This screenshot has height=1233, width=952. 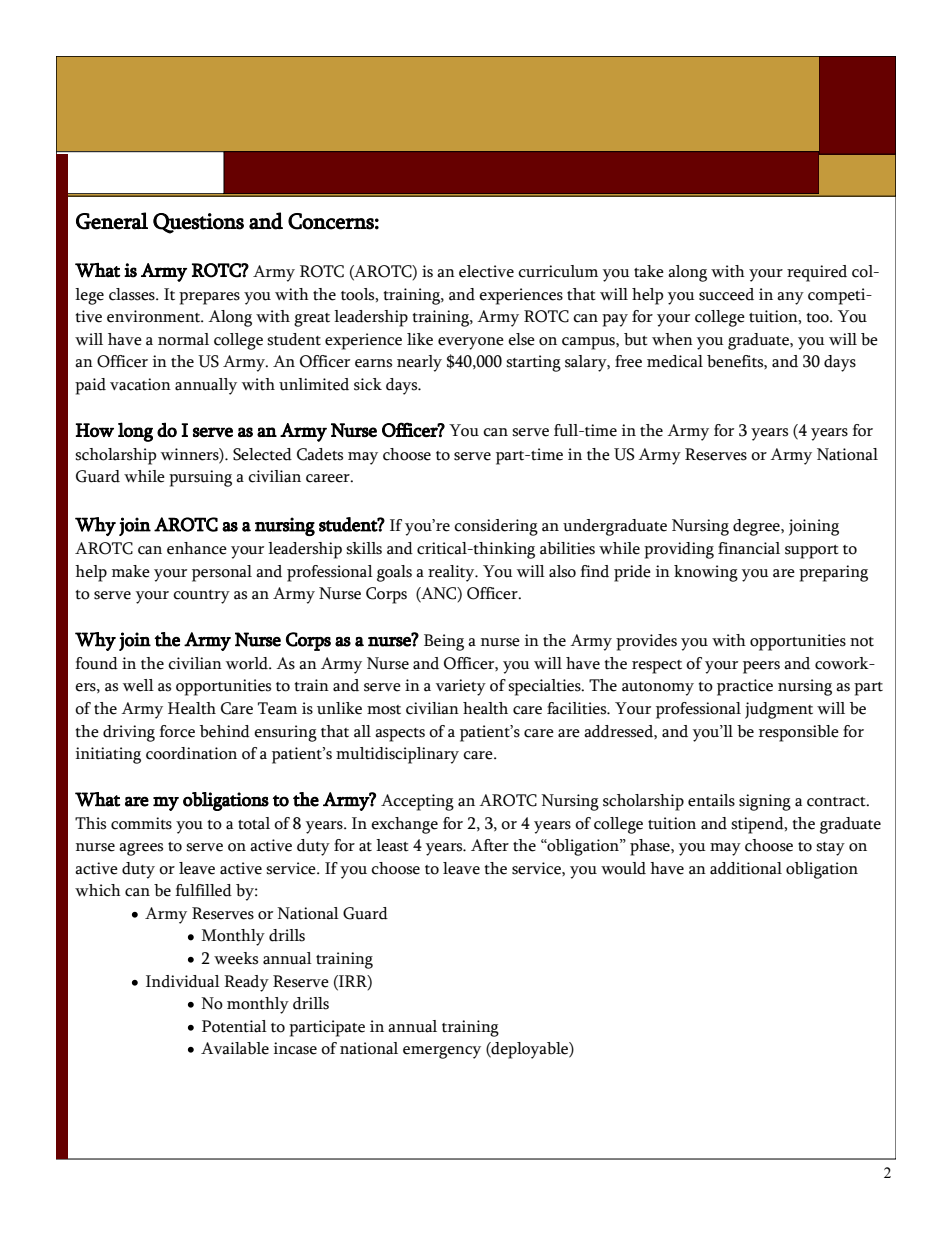 I want to click on curriculum, so click(x=558, y=271).
